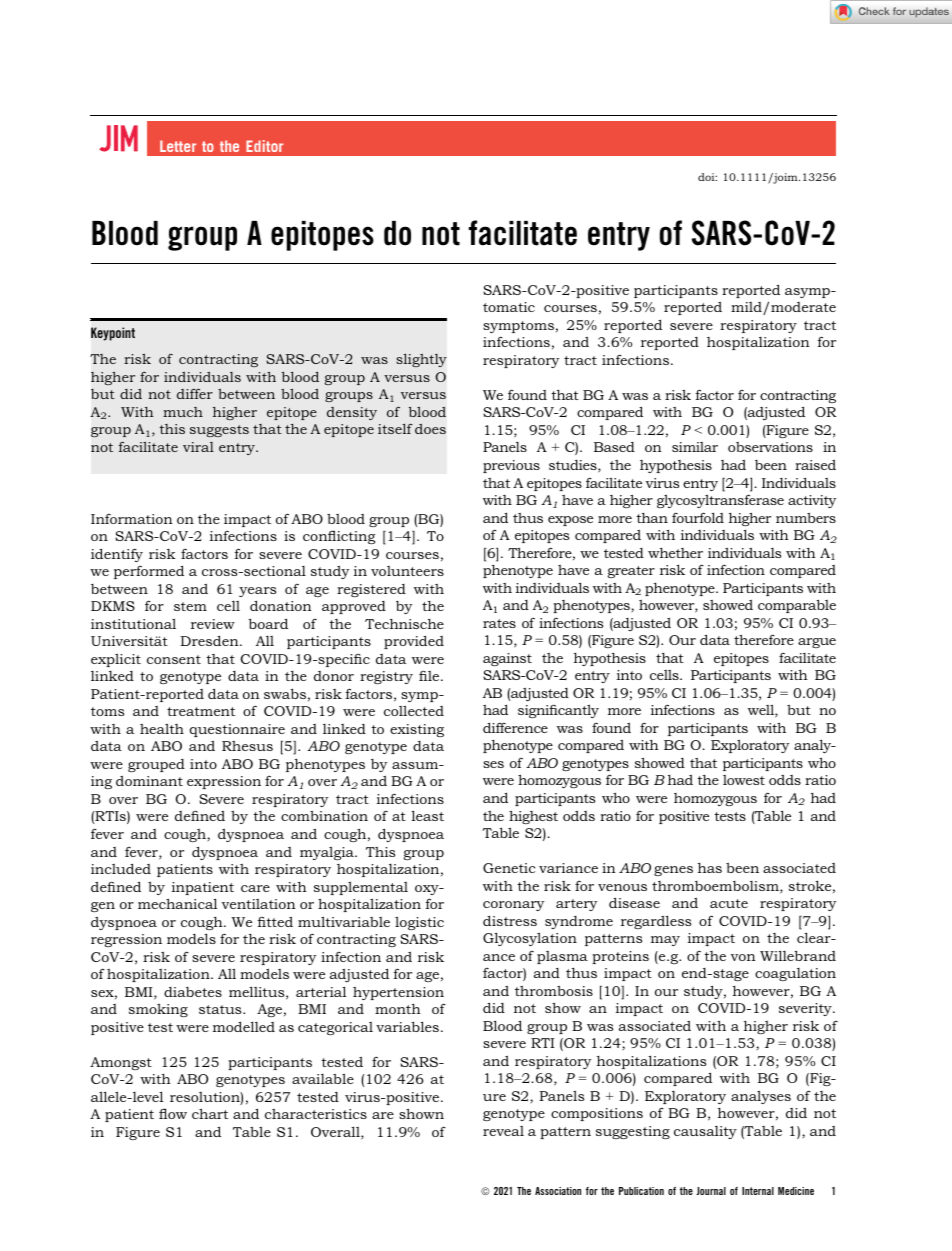 The image size is (952, 1251). Describe the element at coordinates (264, 146) in the image. I see `Editor` at that location.
